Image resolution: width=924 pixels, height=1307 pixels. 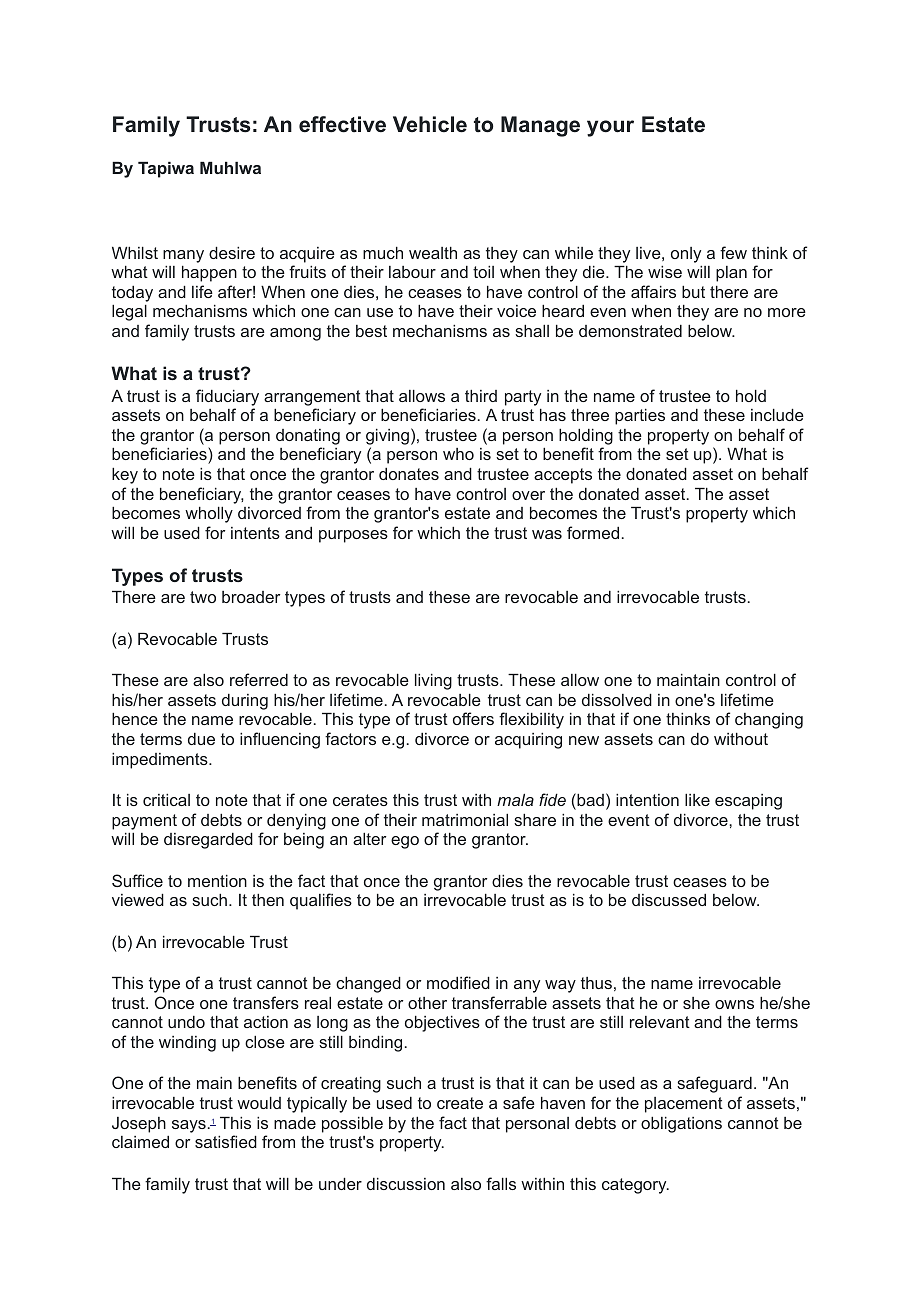 What do you see at coordinates (610, 128) in the screenshot?
I see `your` at bounding box center [610, 128].
